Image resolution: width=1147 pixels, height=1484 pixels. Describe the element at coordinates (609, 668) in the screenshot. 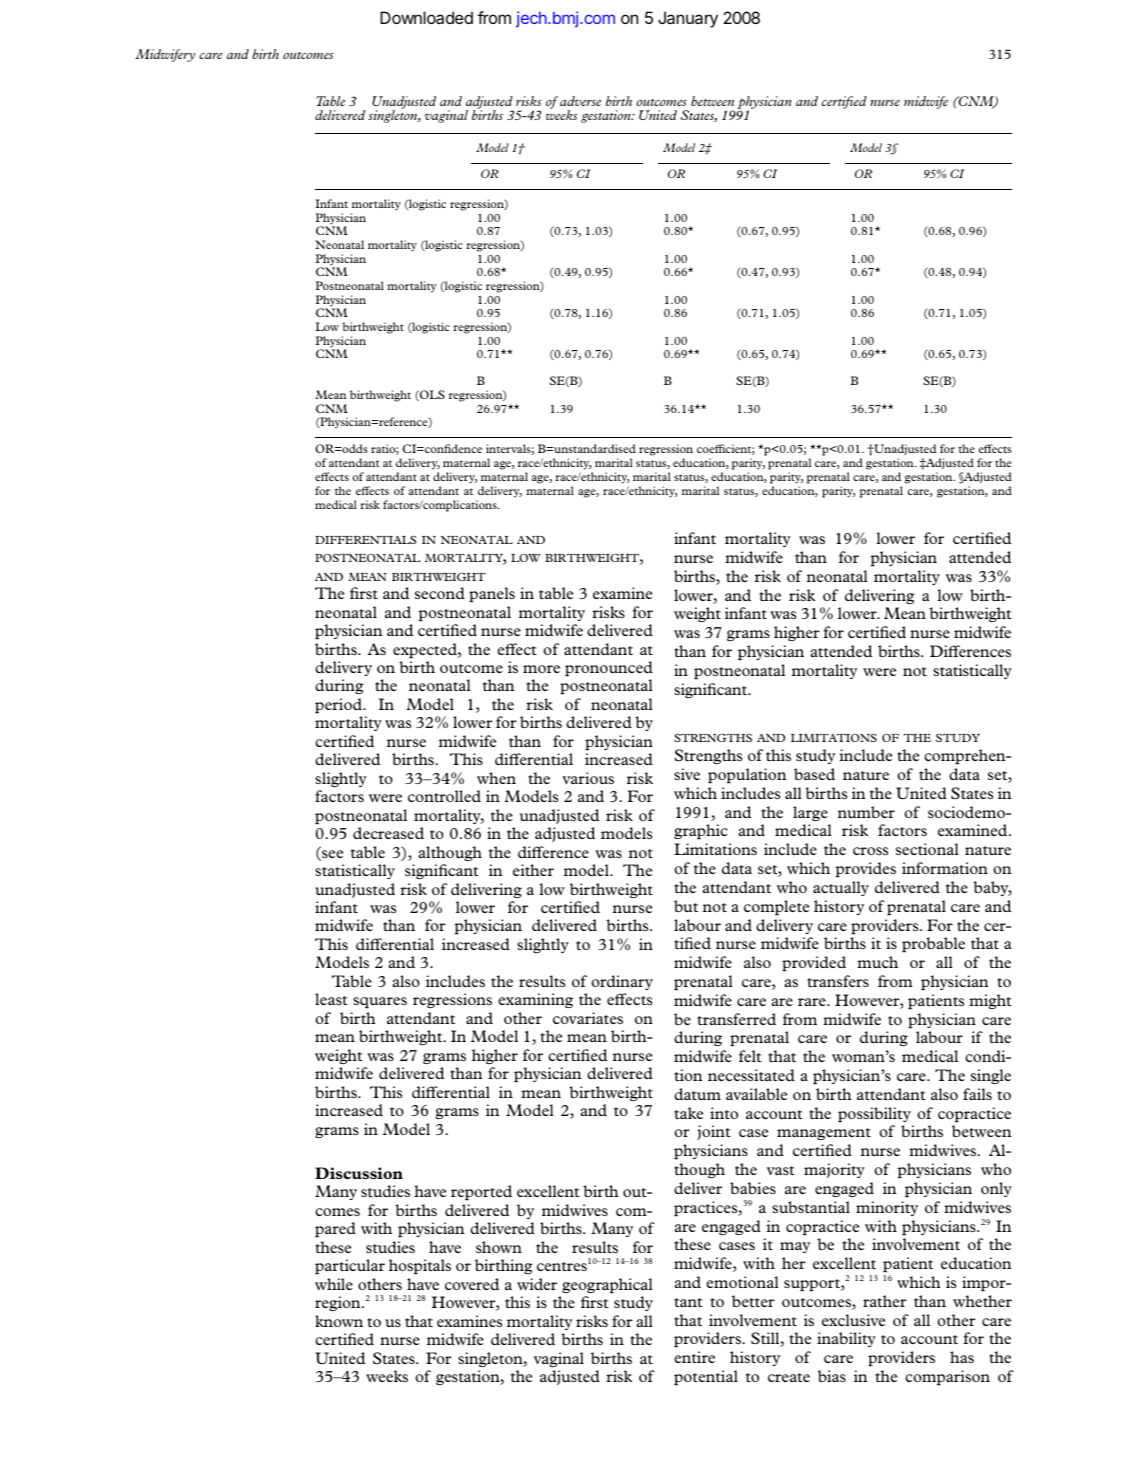

I see `pronounced` at that location.
